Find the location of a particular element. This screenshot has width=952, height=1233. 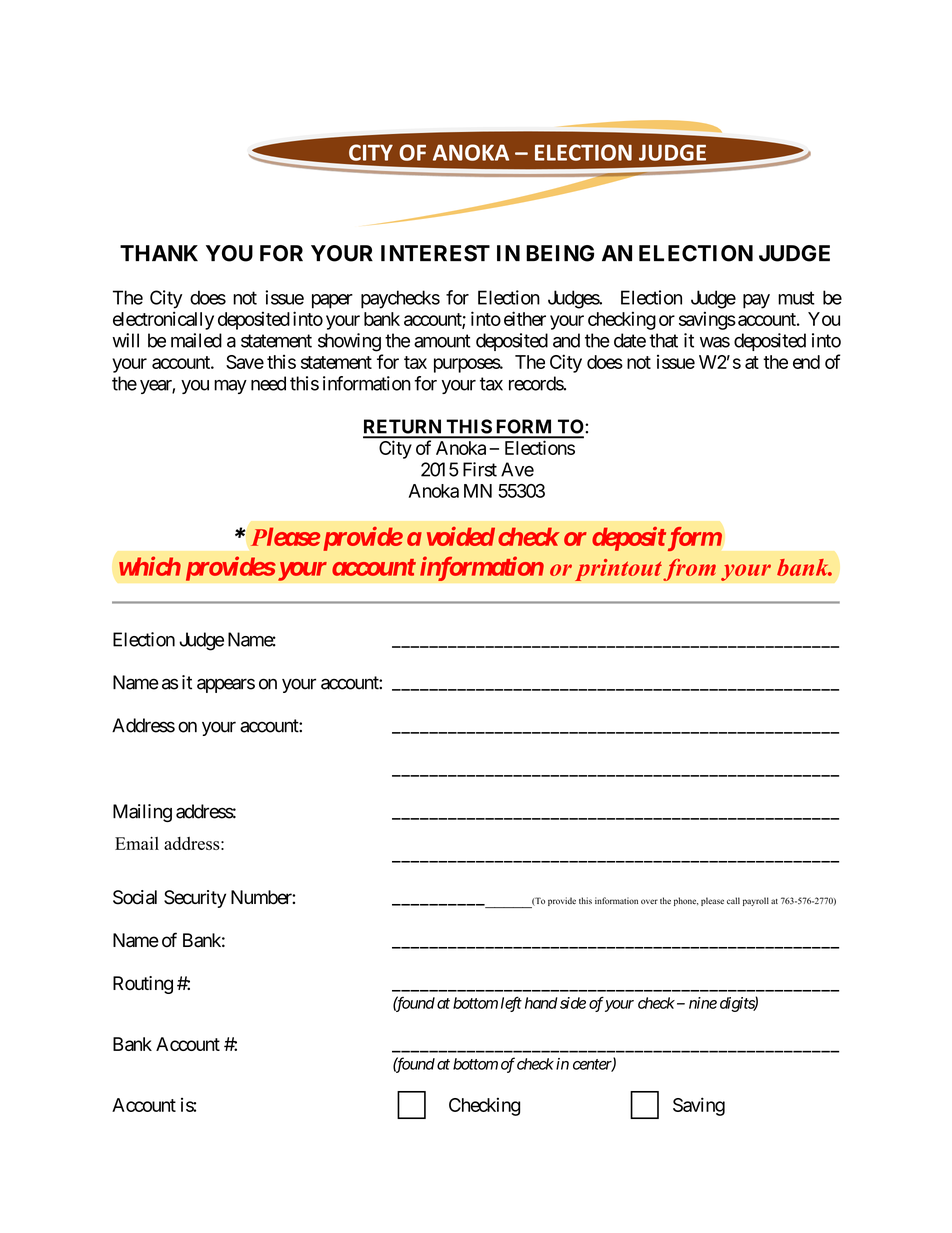

over is located at coordinates (649, 901).
